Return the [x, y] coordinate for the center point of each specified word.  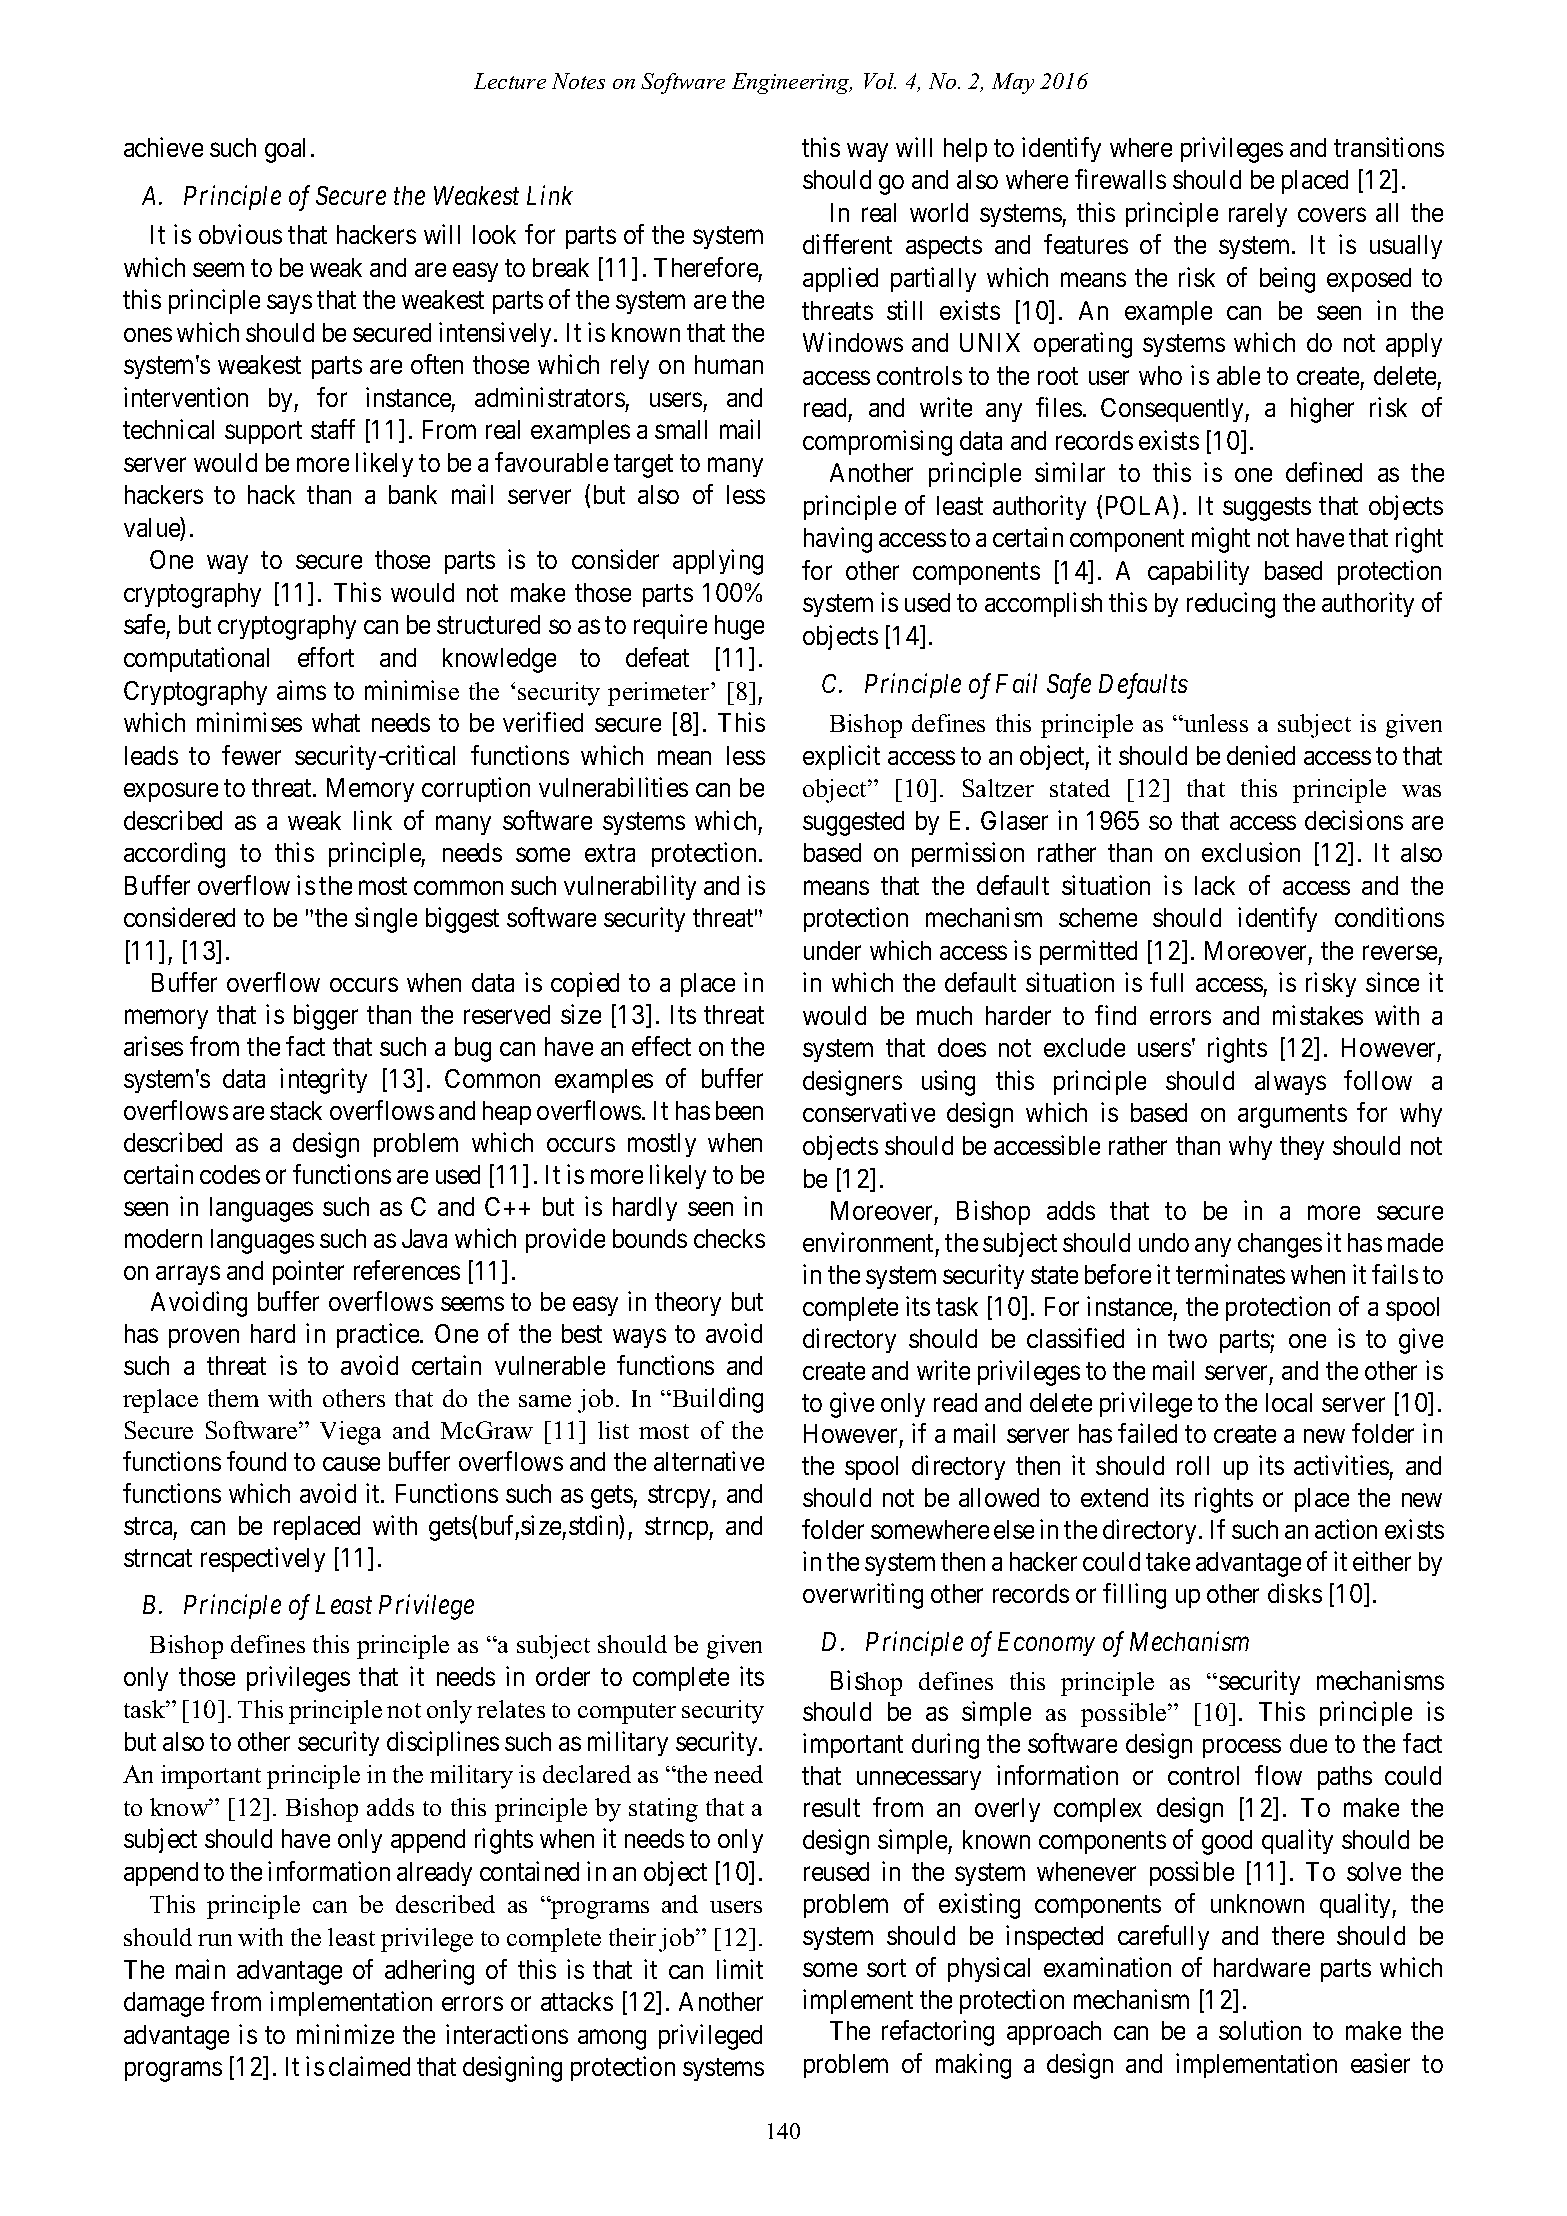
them [233, 1398]
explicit [841, 757]
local [1289, 1402]
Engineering [792, 83]
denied [1261, 755]
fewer [251, 755]
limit [740, 1969]
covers [1332, 215]
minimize [345, 2034]
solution [1260, 2030]
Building [716, 1400]
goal [285, 150]
